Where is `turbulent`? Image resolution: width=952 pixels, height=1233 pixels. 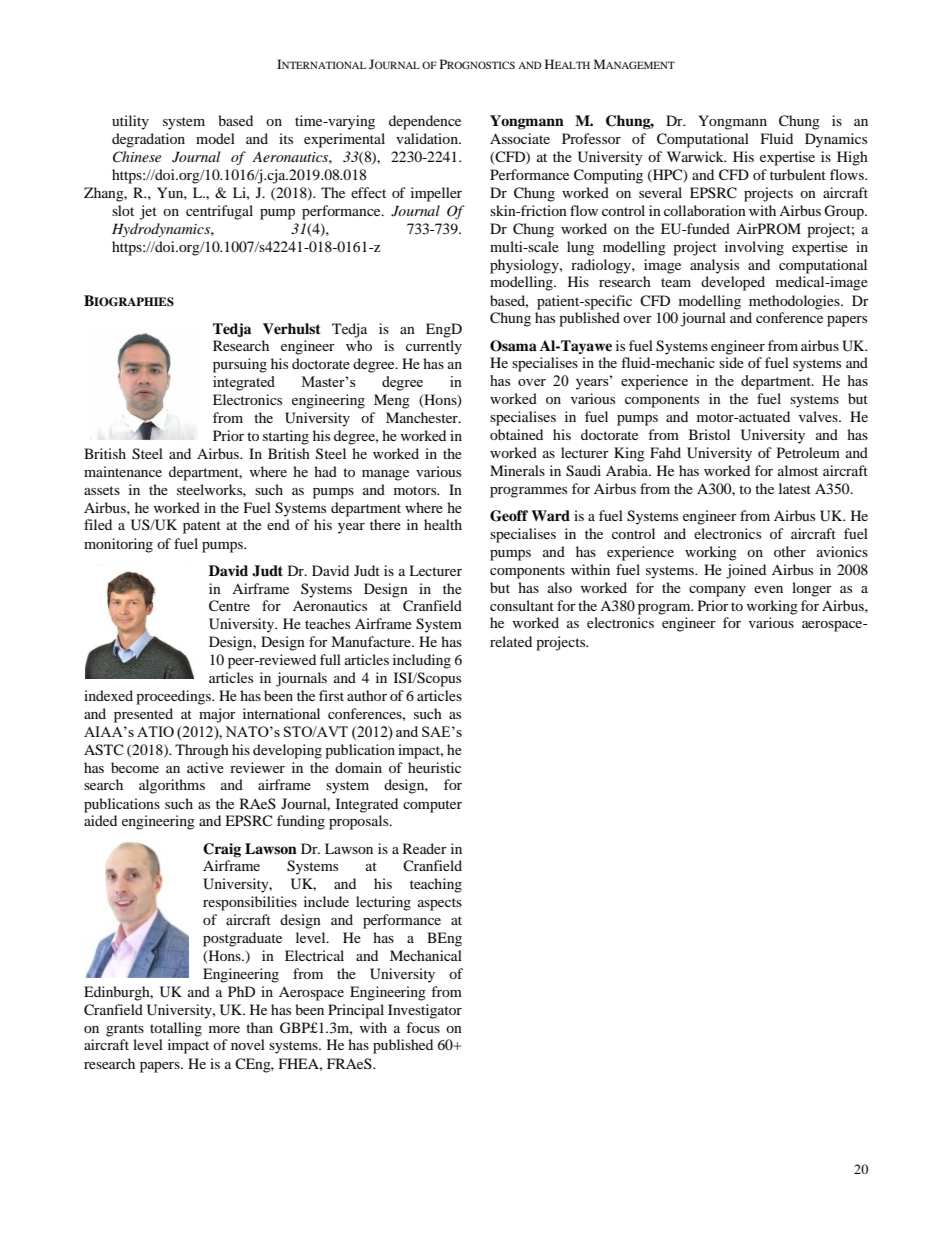 turbulent is located at coordinates (798, 174).
